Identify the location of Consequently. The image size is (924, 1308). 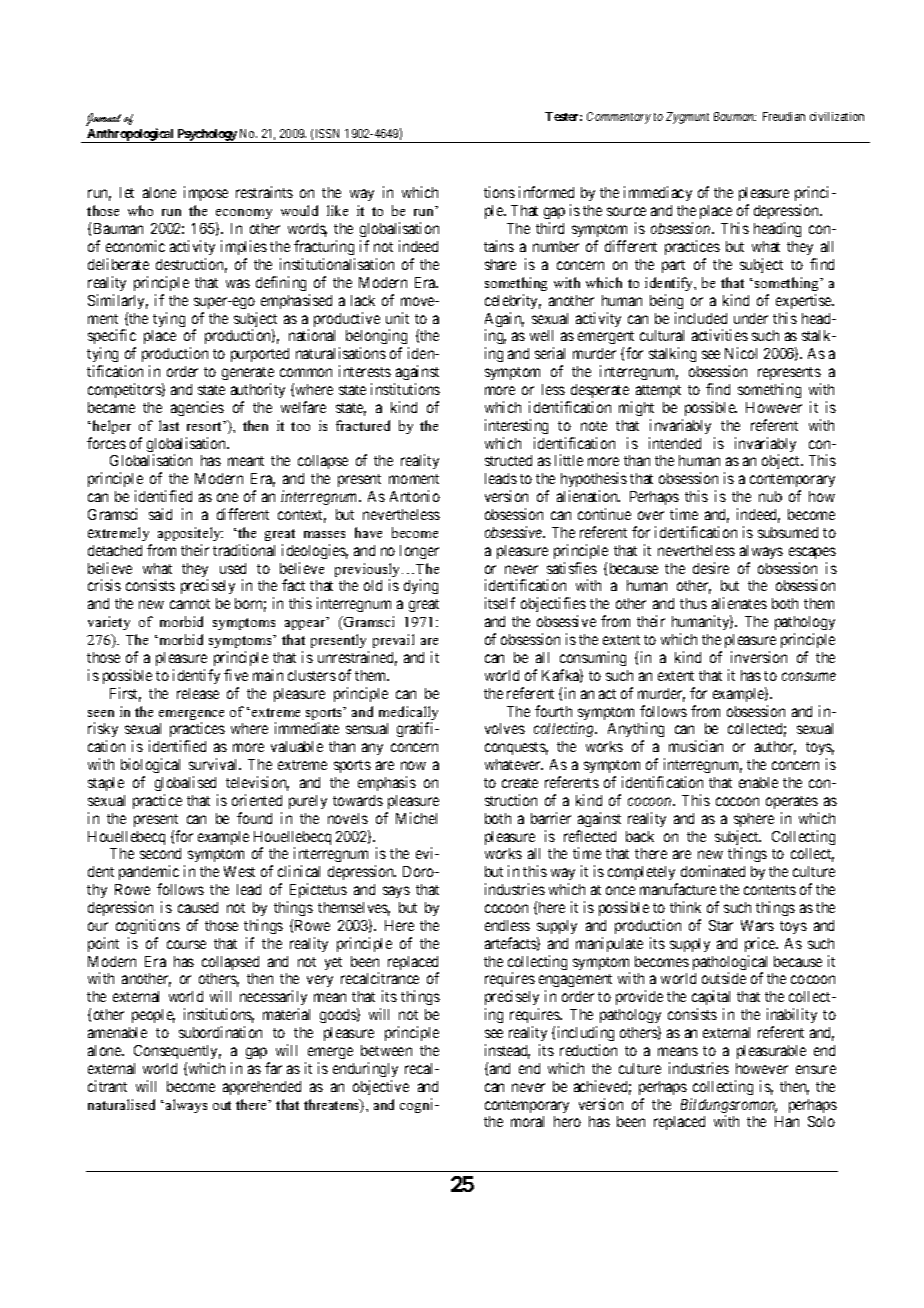
(177, 1052).
